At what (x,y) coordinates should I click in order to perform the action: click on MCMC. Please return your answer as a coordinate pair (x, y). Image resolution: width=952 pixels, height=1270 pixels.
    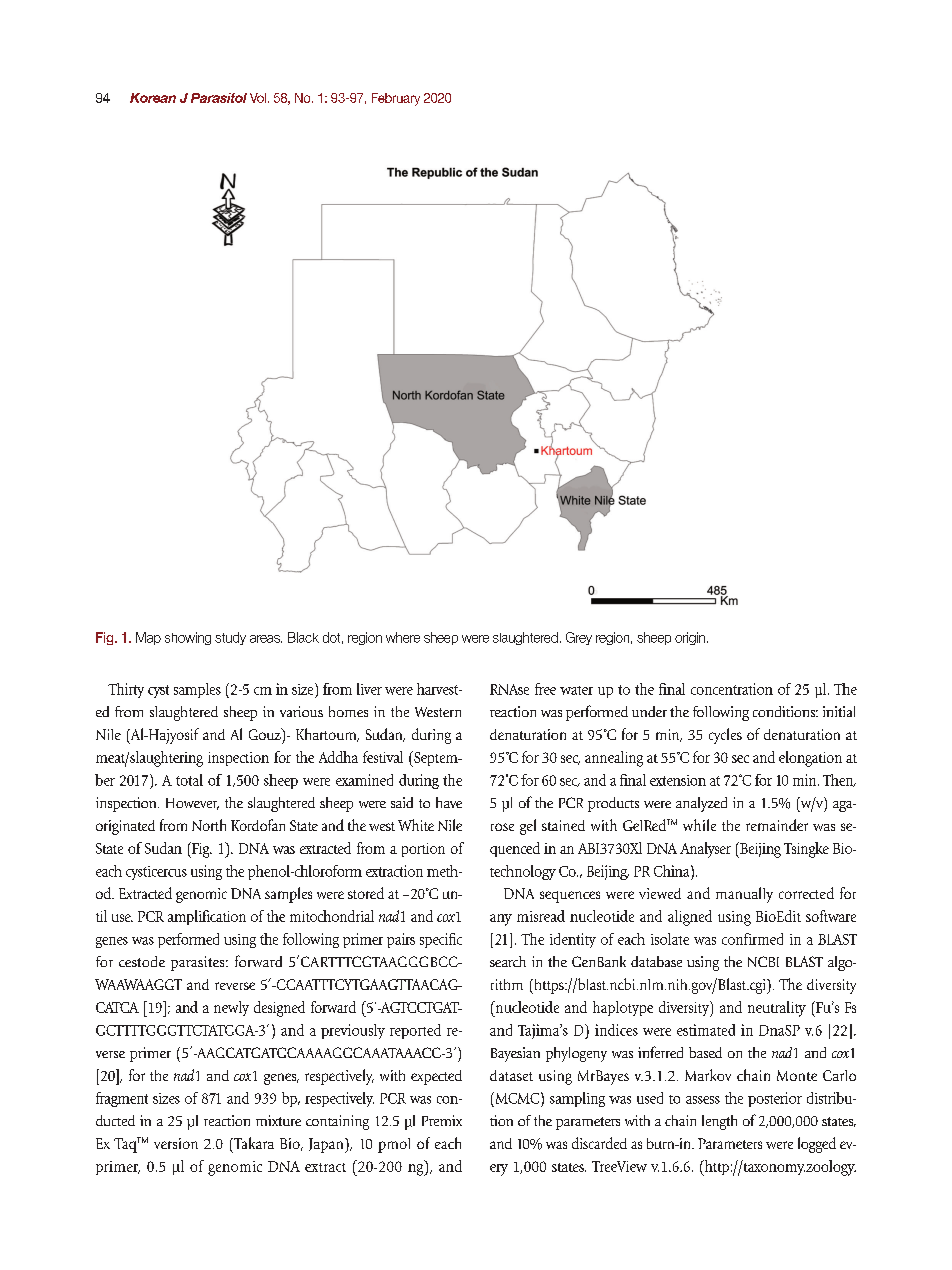
    Looking at the image, I should click on (517, 1098).
